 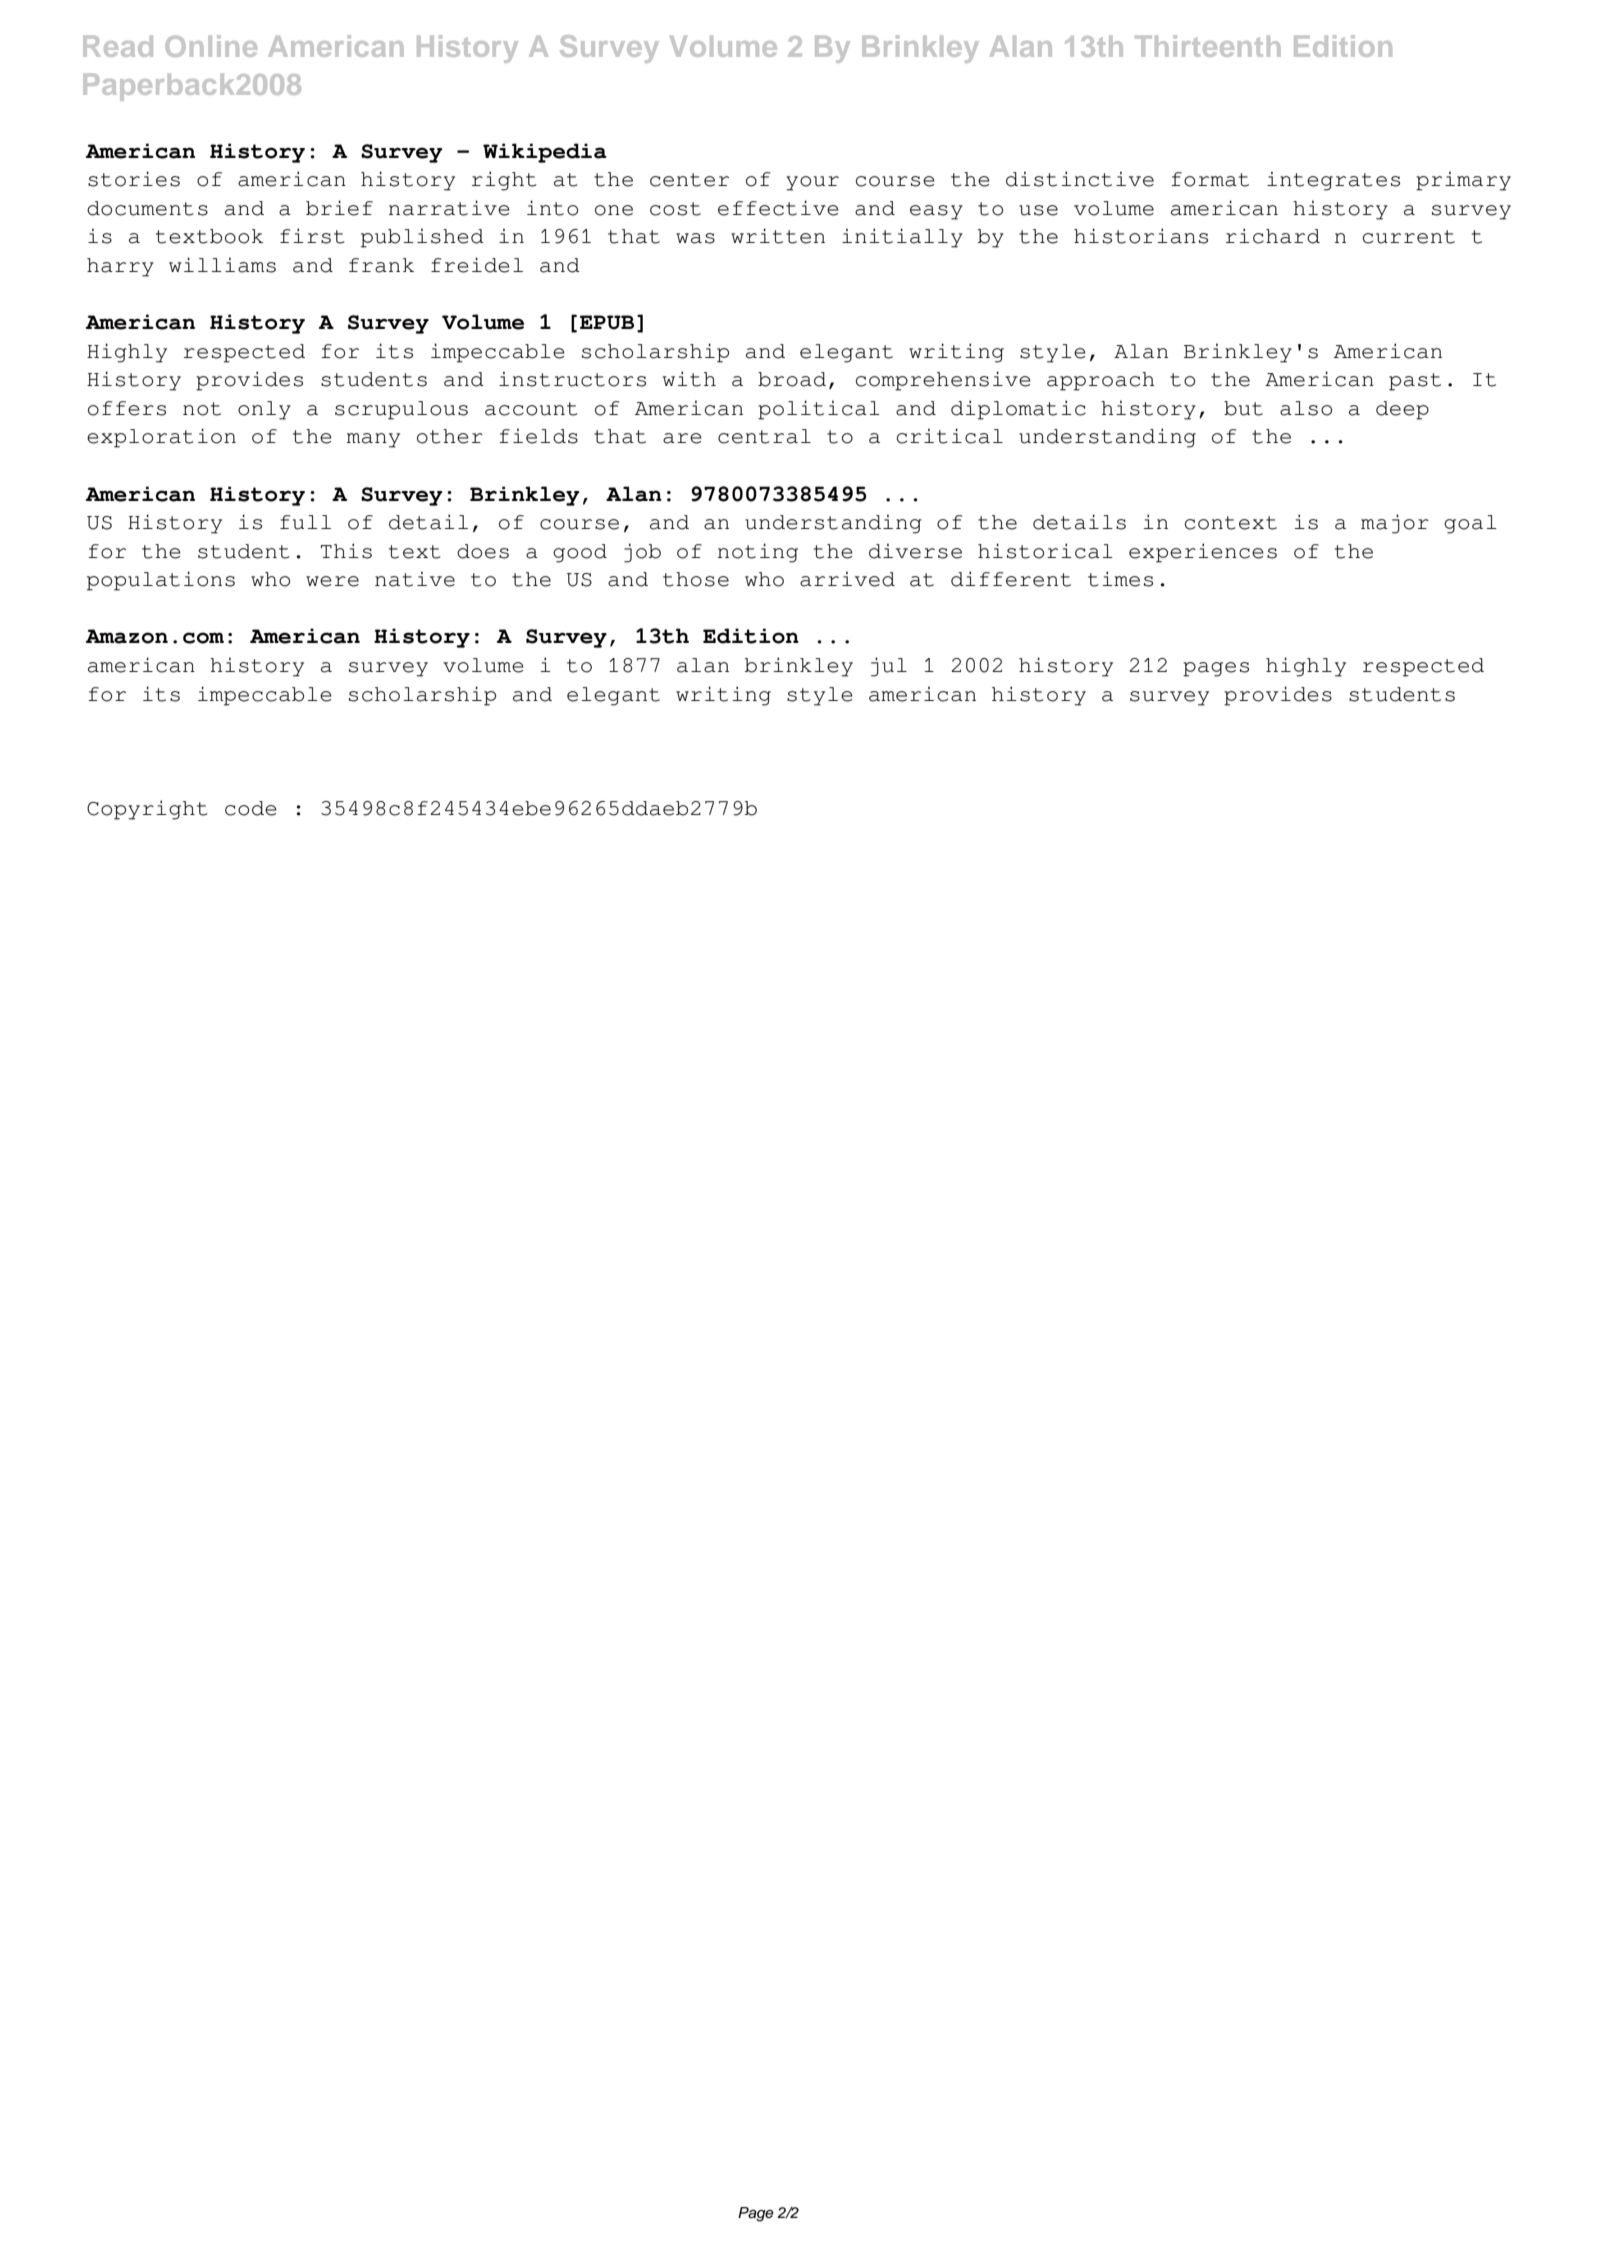 I want to click on times, so click(x=1120, y=579).
